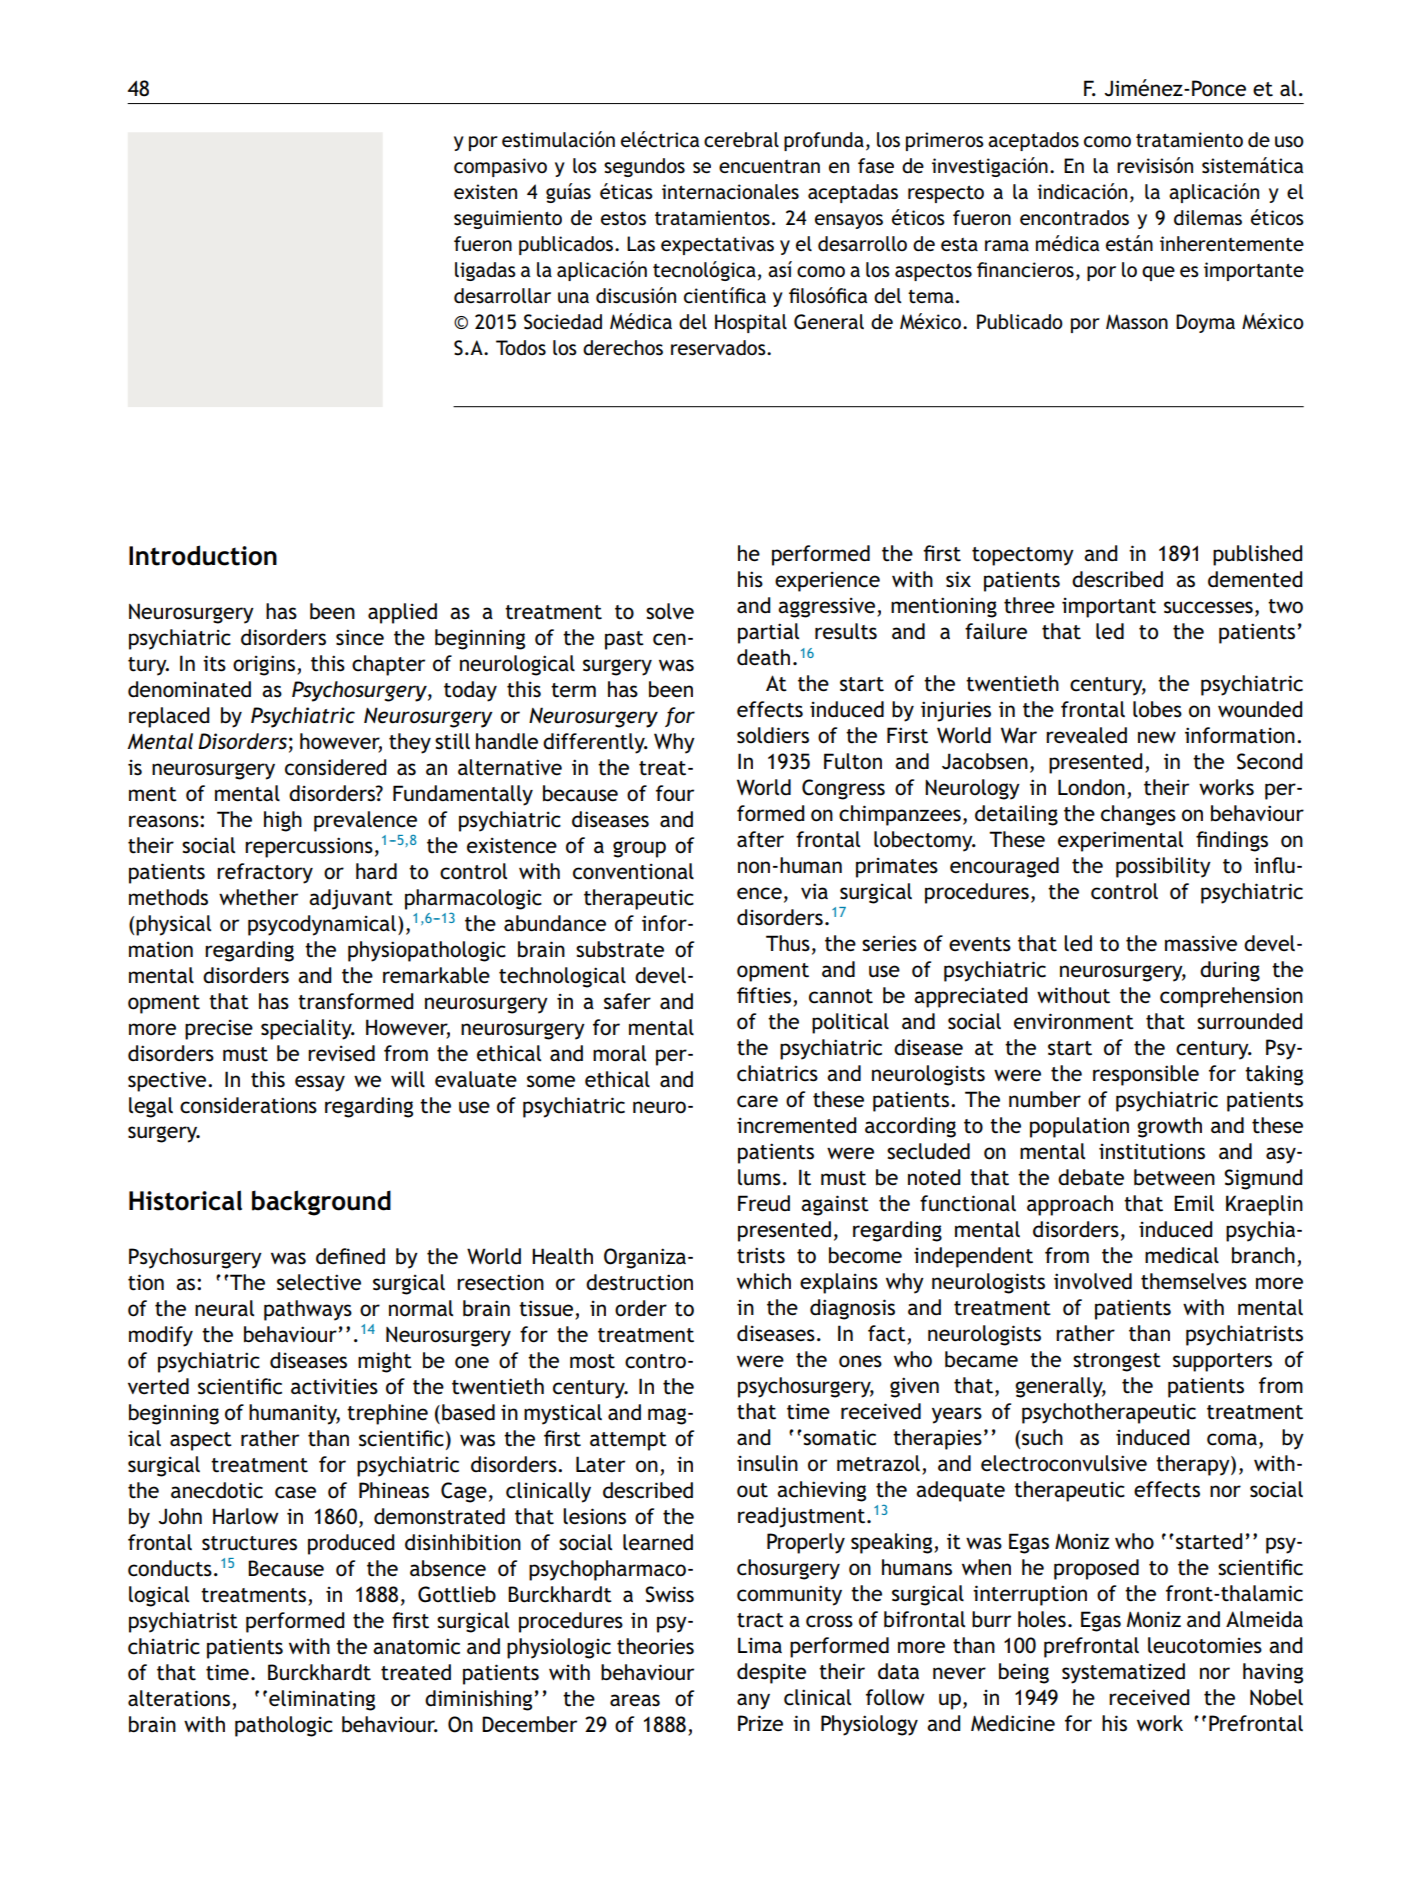  Describe the element at coordinates (1208, 218) in the screenshot. I see `dilemas` at that location.
